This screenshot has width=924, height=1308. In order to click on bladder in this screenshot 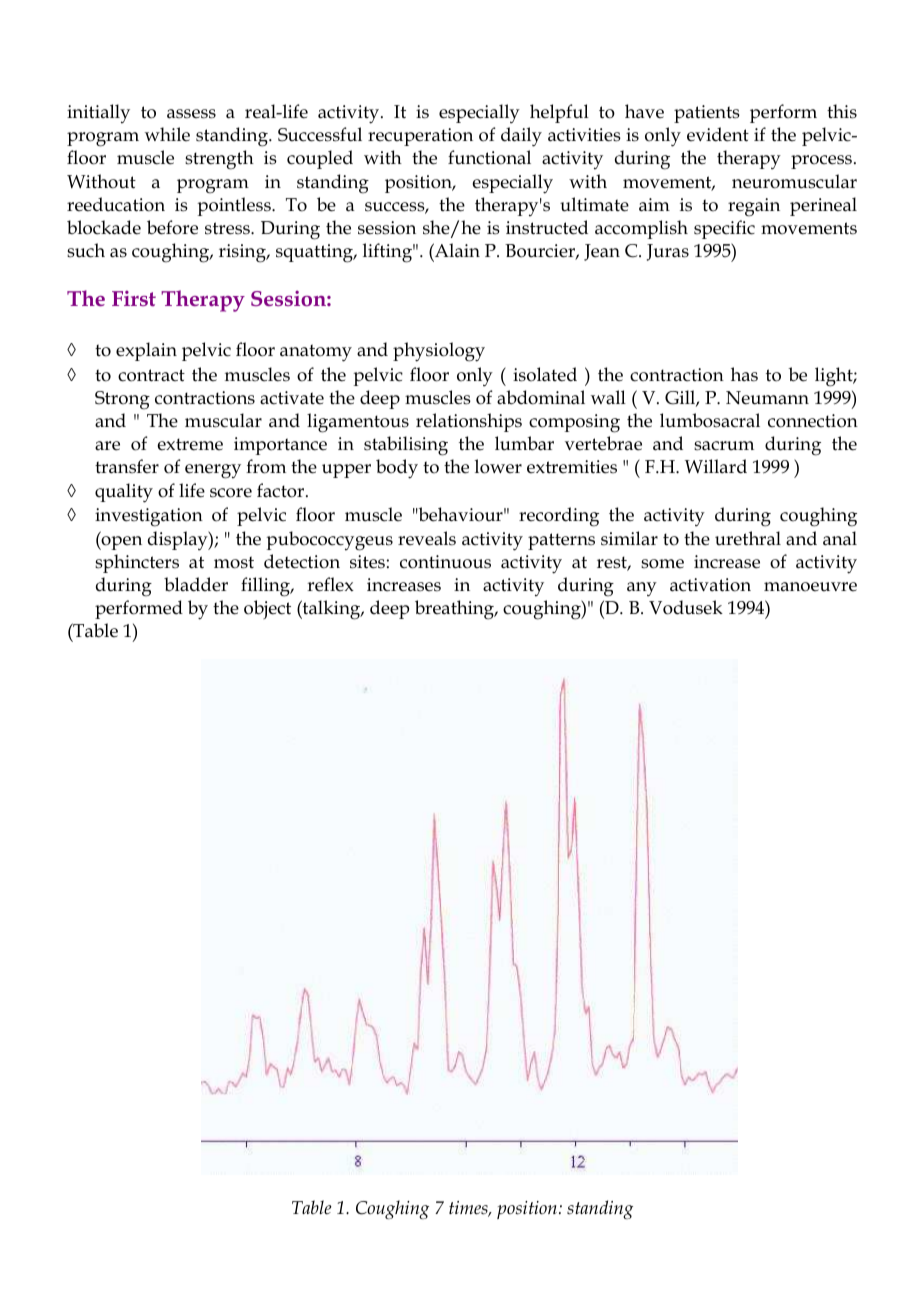, I will do `click(196, 584)`.
